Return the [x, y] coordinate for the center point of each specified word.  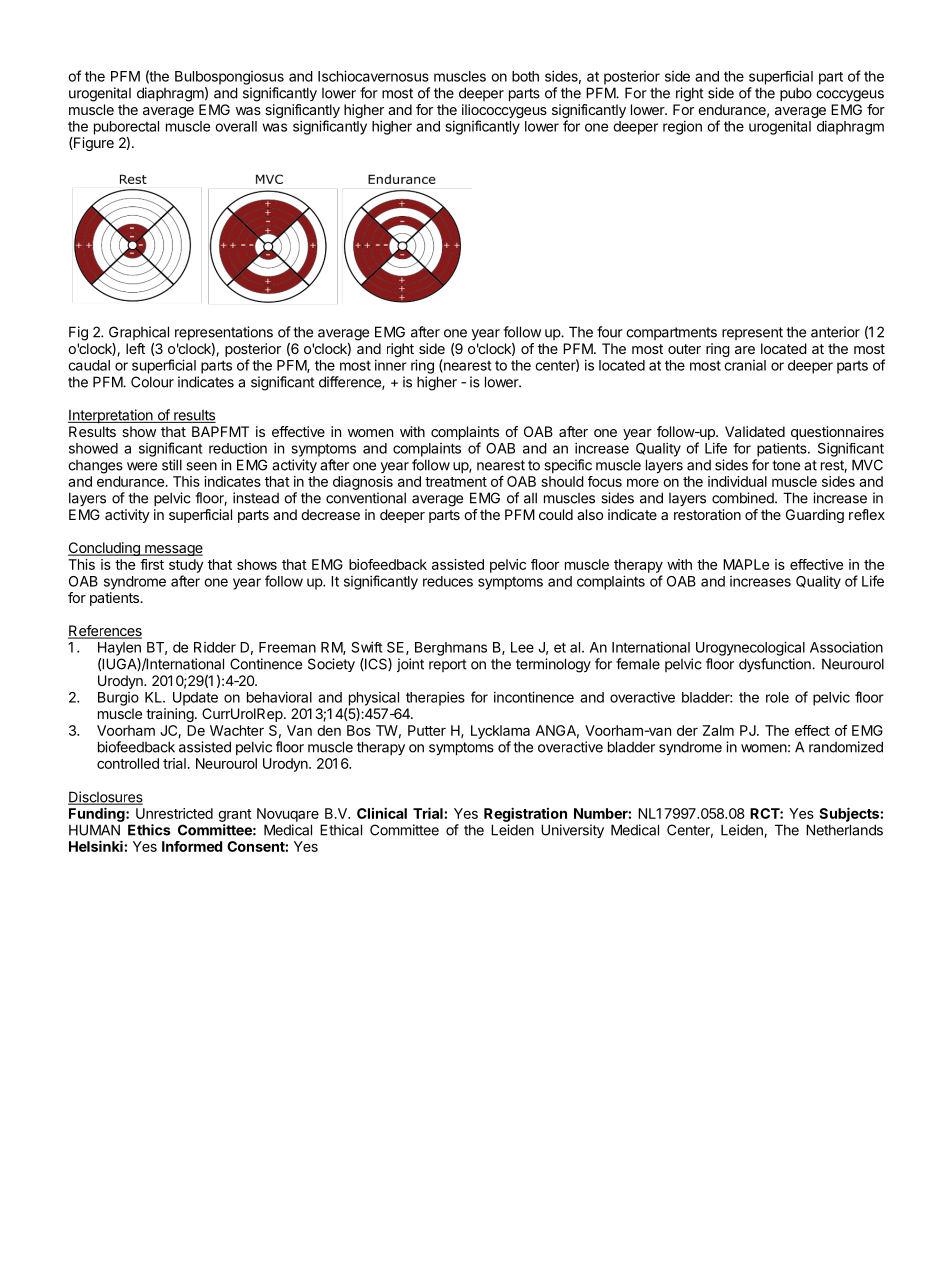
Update [195, 699]
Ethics [149, 830]
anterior [835, 332]
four [610, 332]
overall [236, 126]
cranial [745, 365]
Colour [152, 382]
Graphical [139, 333]
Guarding [815, 516]
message [173, 550]
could [556, 514]
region [682, 127]
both [525, 76]
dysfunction [776, 665]
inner [391, 365]
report [448, 665]
